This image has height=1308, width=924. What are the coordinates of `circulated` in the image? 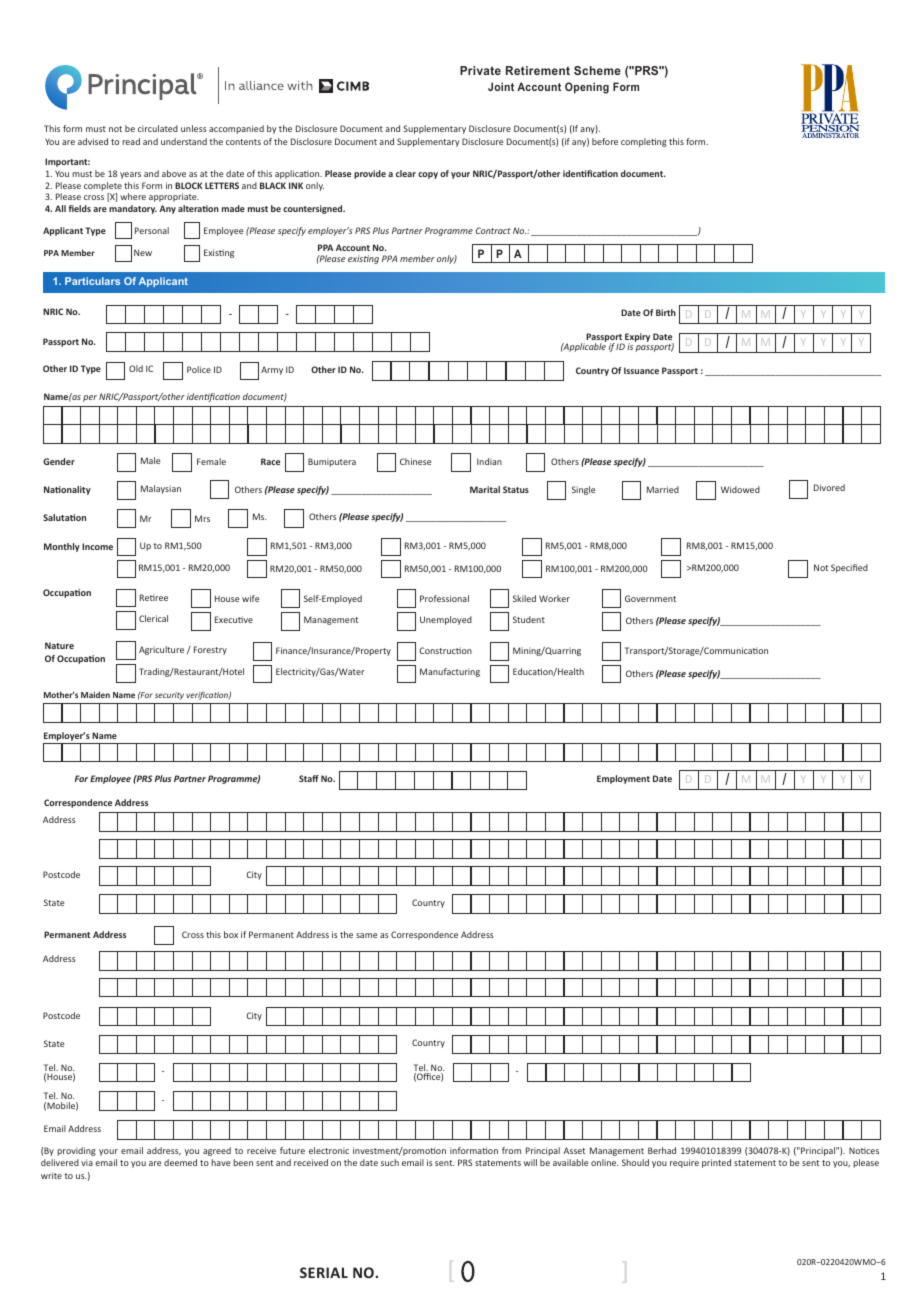 It's located at (158, 128).
